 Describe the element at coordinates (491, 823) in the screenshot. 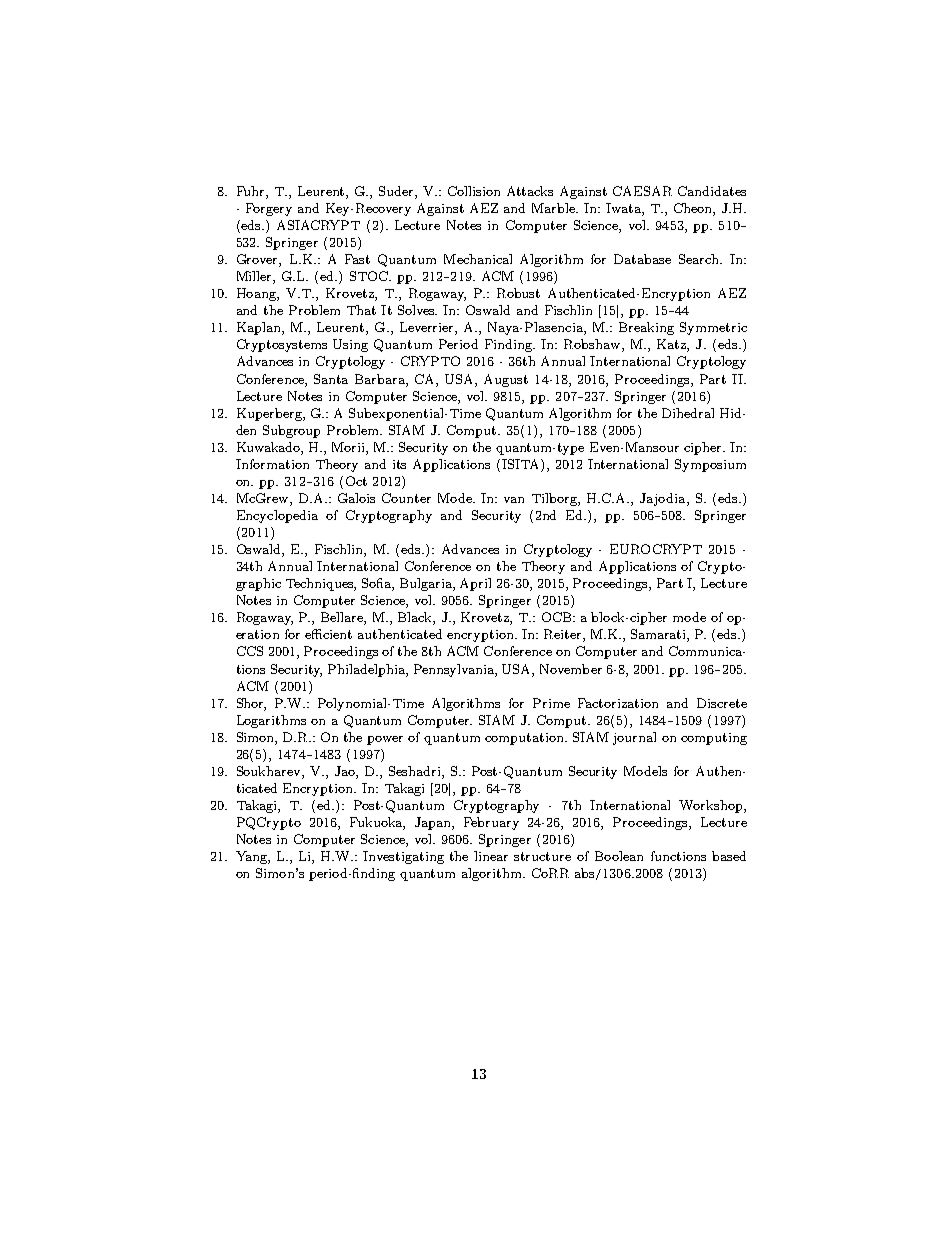

I see `February` at that location.
